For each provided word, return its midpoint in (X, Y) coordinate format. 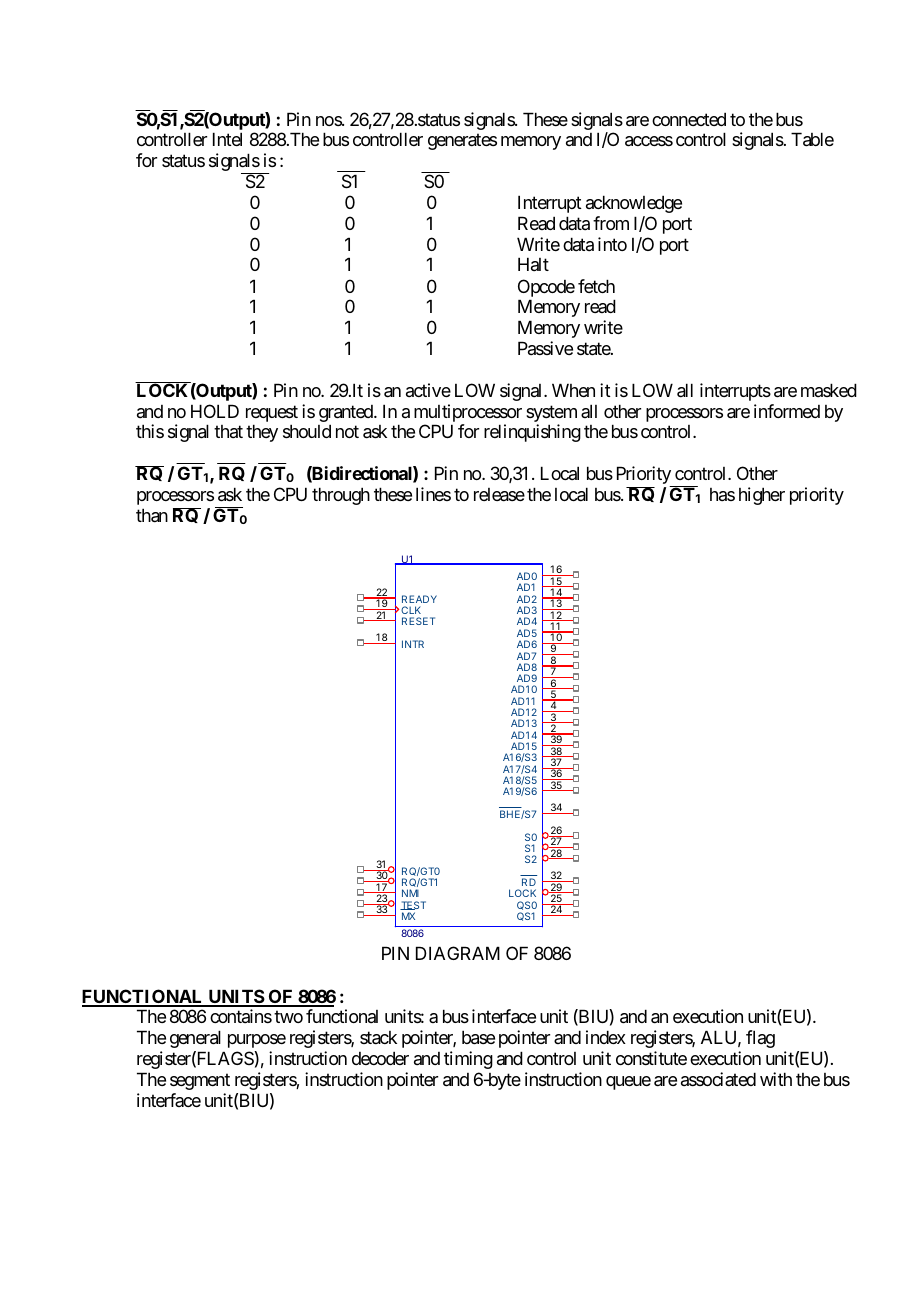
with (776, 1079)
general (195, 1039)
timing (468, 1060)
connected (689, 119)
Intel (227, 139)
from (611, 223)
